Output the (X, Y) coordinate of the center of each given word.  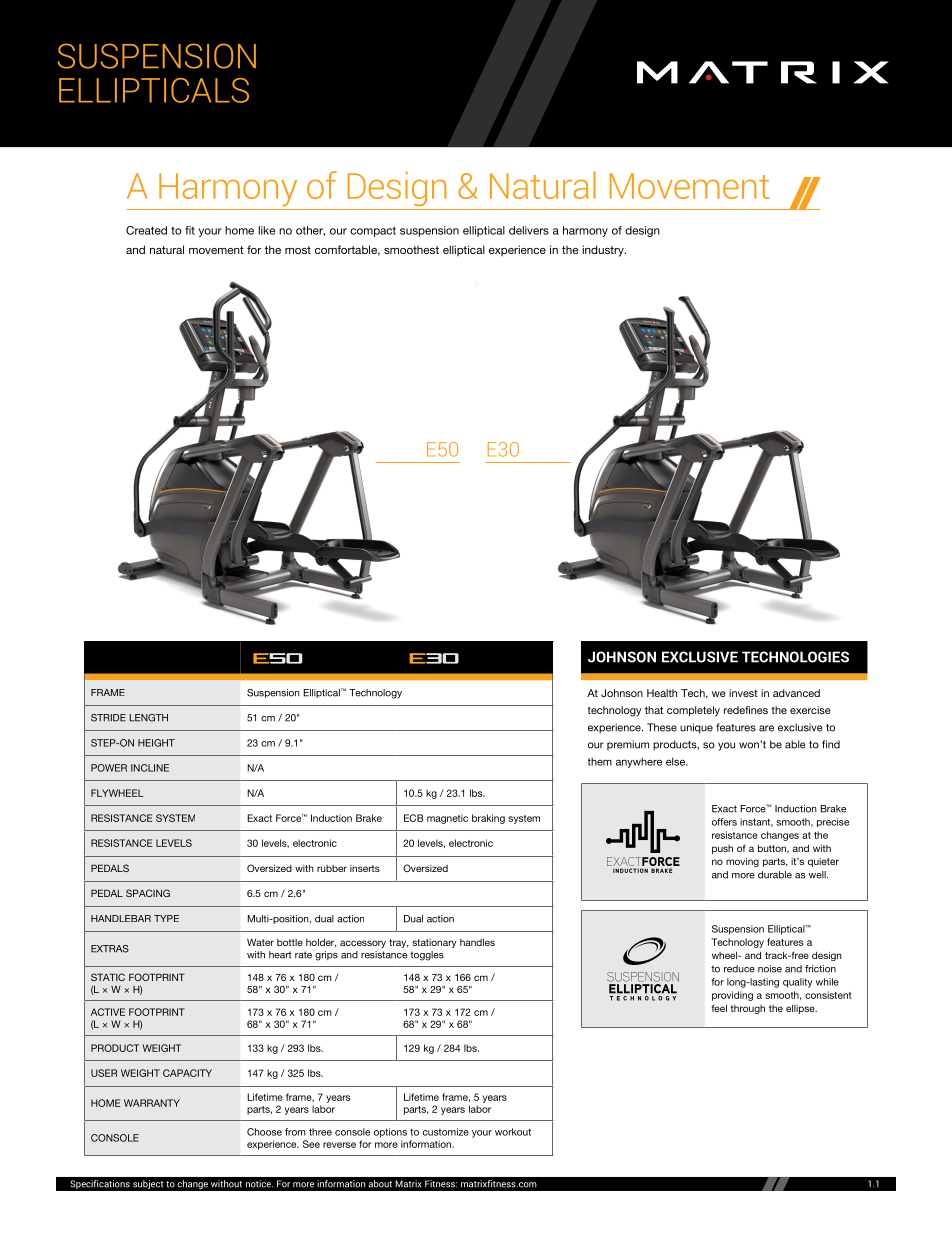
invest (743, 693)
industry (604, 251)
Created (146, 230)
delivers (529, 230)
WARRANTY (152, 1103)
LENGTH (148, 718)
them (600, 762)
